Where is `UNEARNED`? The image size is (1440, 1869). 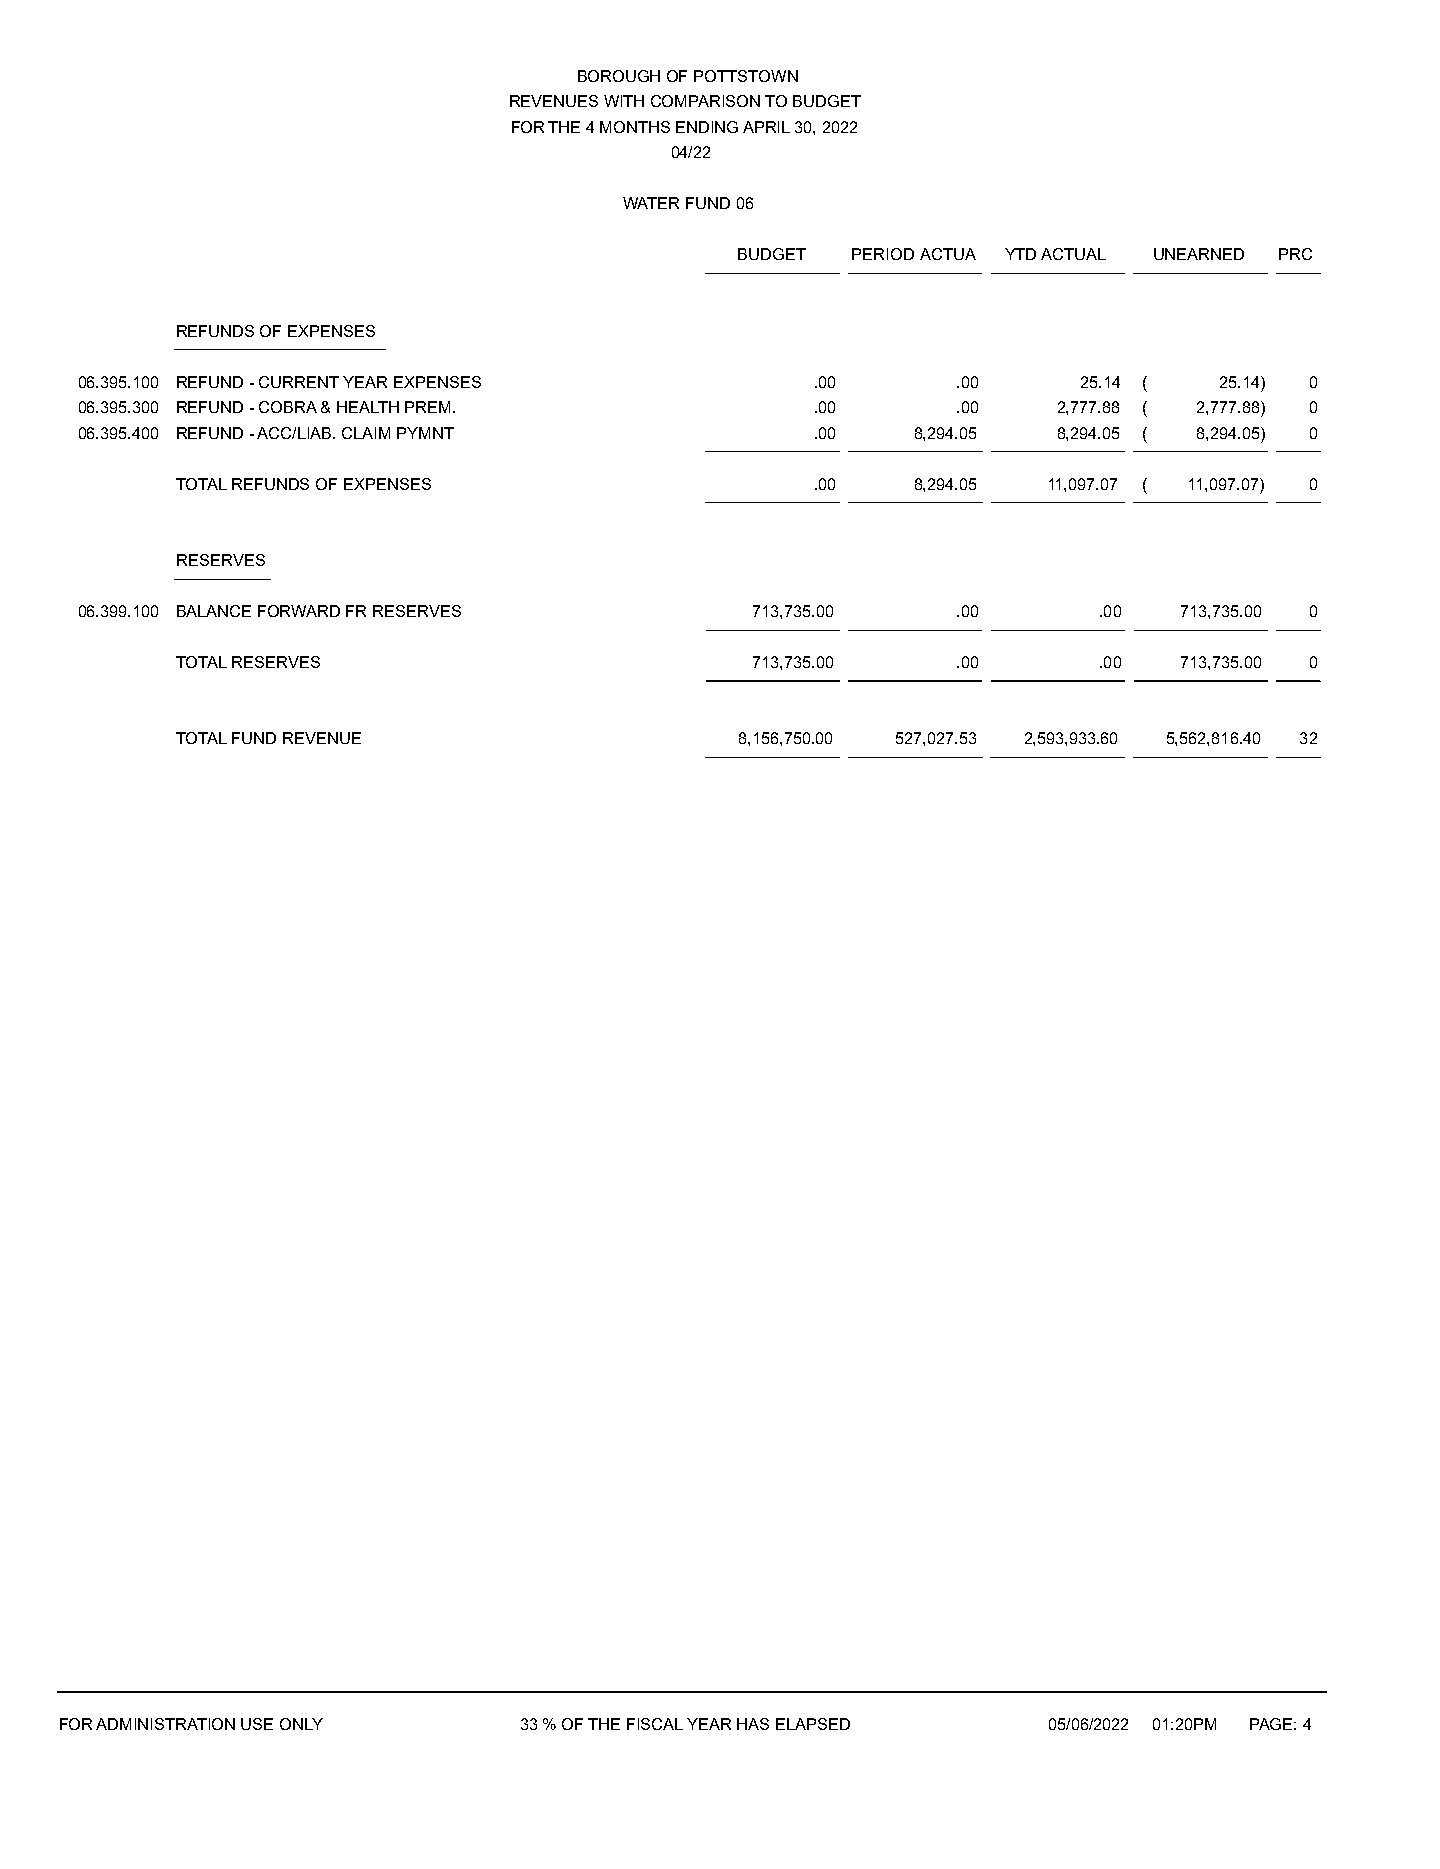 UNEARNED is located at coordinates (1199, 254).
